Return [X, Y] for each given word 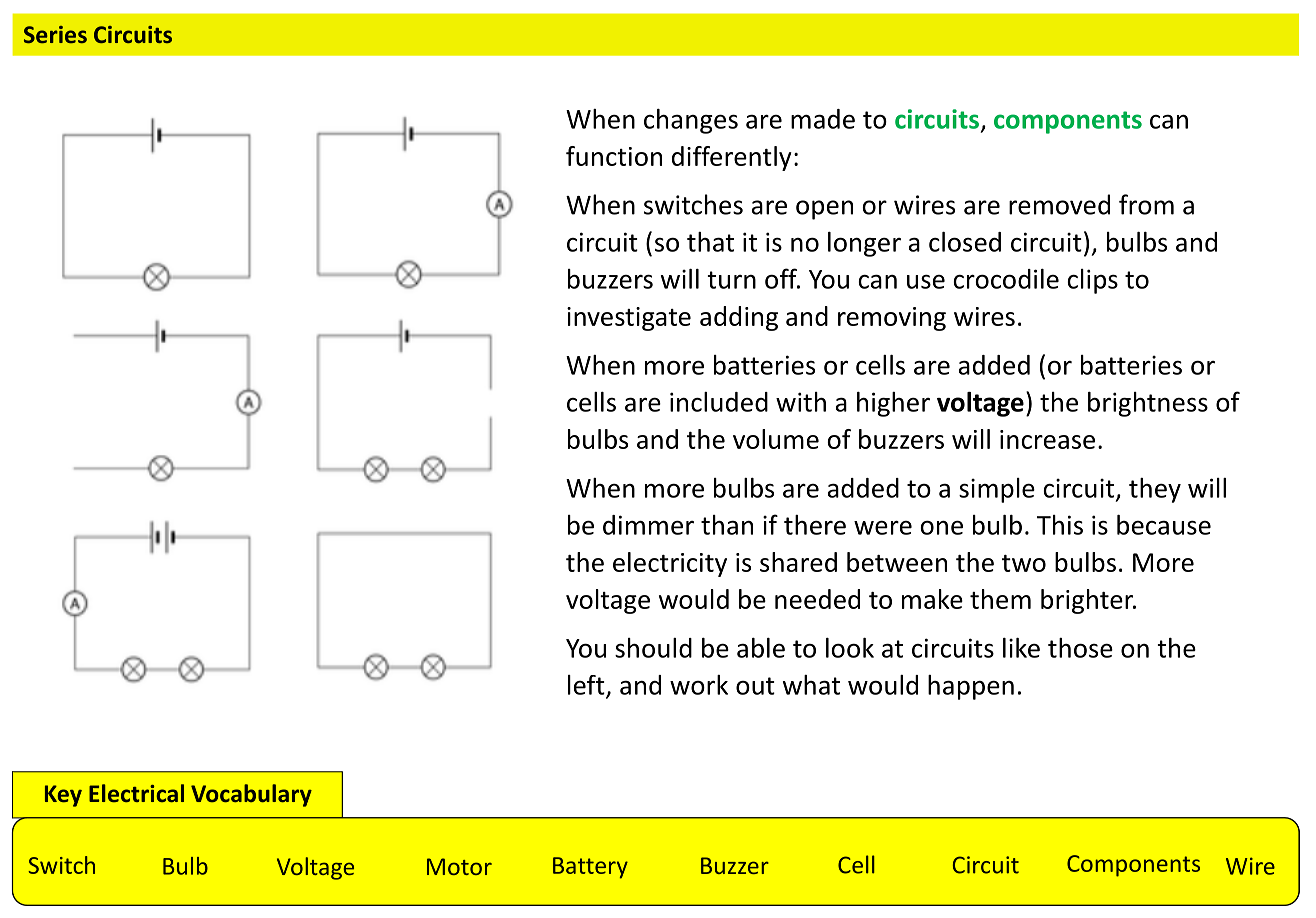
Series [55, 34]
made [823, 119]
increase [1047, 439]
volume [776, 439]
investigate [629, 319]
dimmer [648, 525]
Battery [590, 868]
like [1021, 648]
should [653, 648]
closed [965, 242]
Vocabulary [251, 795]
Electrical [136, 793]
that [710, 242]
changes [691, 121]
